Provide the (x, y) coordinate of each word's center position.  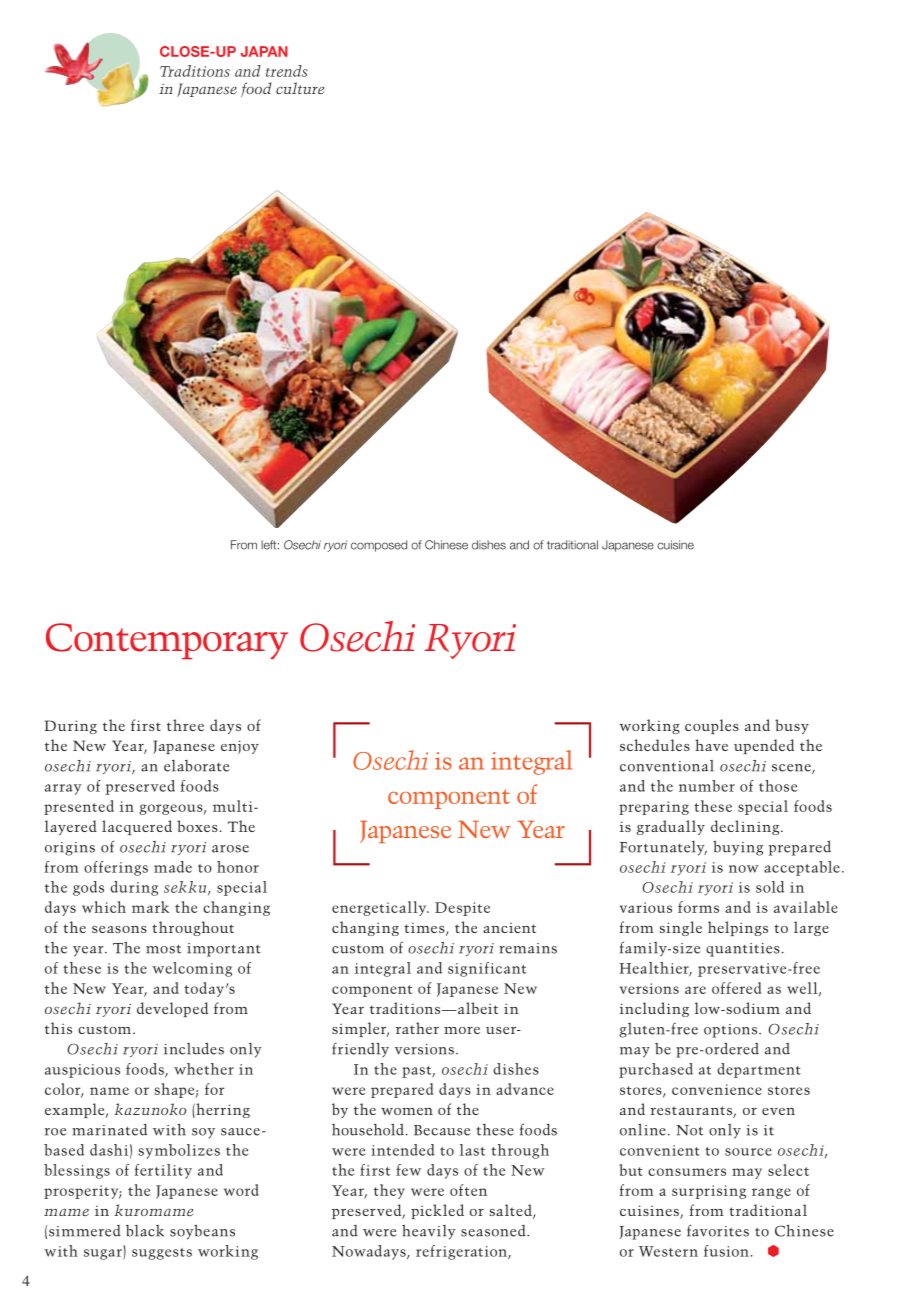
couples (712, 726)
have (711, 745)
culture (300, 88)
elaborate (197, 766)
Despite (462, 909)
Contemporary (167, 641)
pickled (437, 1211)
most (163, 949)
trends (287, 71)
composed (379, 546)
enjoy (240, 747)
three (185, 725)
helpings (738, 928)
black (145, 1231)
